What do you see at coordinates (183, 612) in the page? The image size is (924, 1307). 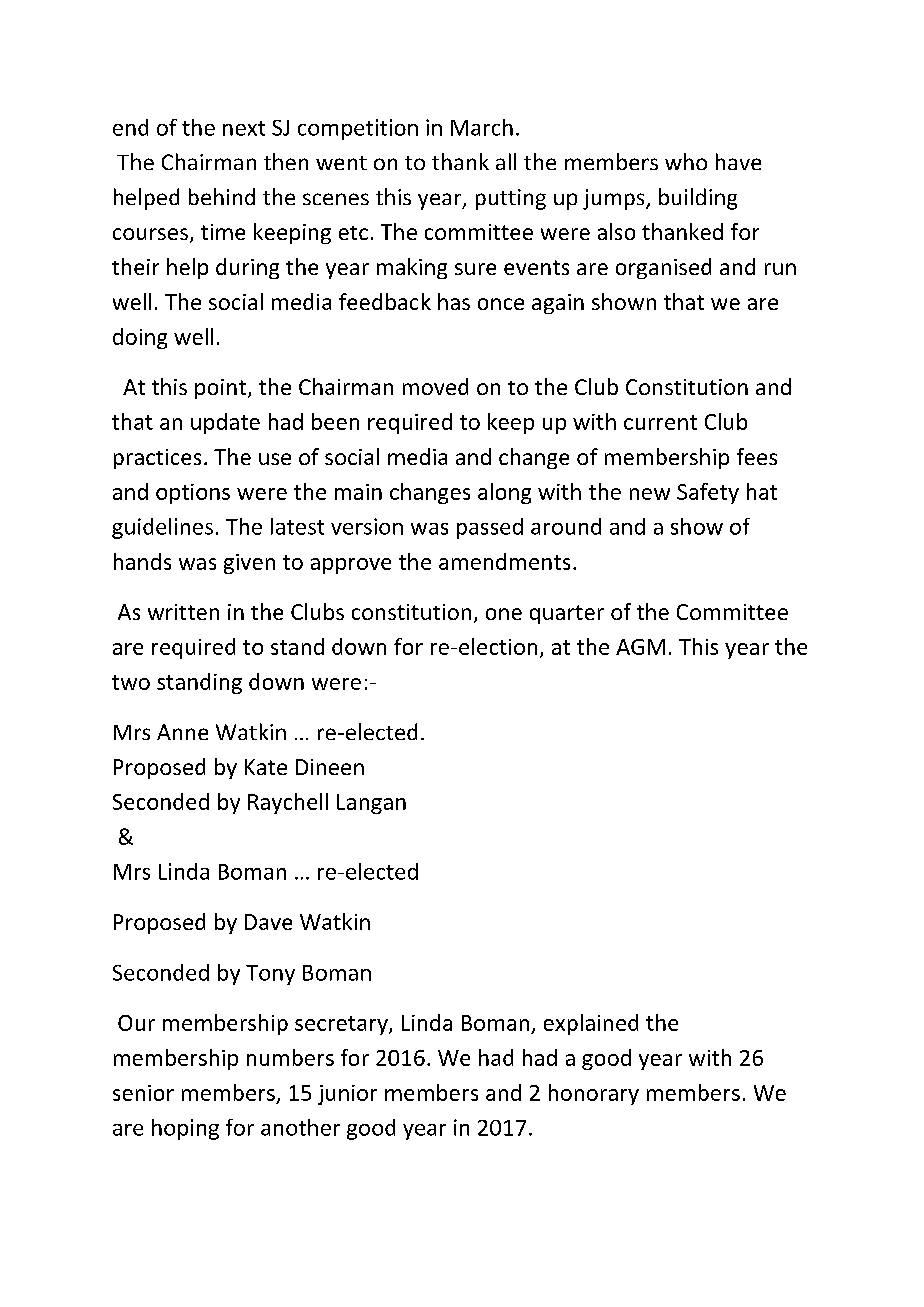 I see `written` at bounding box center [183, 612].
